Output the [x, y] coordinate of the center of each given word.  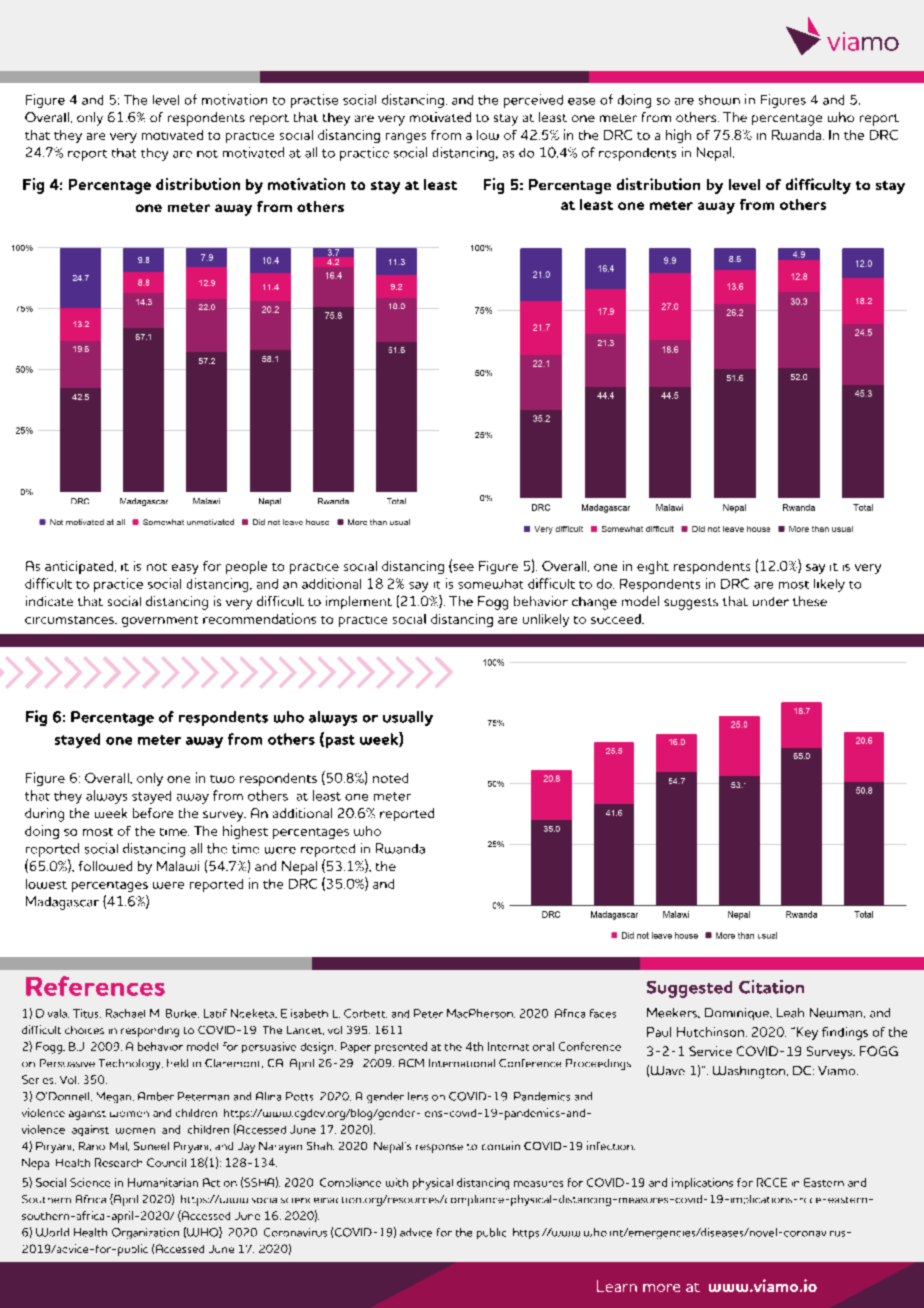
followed [105, 866]
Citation [771, 987]
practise [314, 101]
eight [653, 567]
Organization [145, 1233]
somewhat [490, 584]
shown [719, 100]
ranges [406, 138]
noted [390, 778]
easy [185, 569]
